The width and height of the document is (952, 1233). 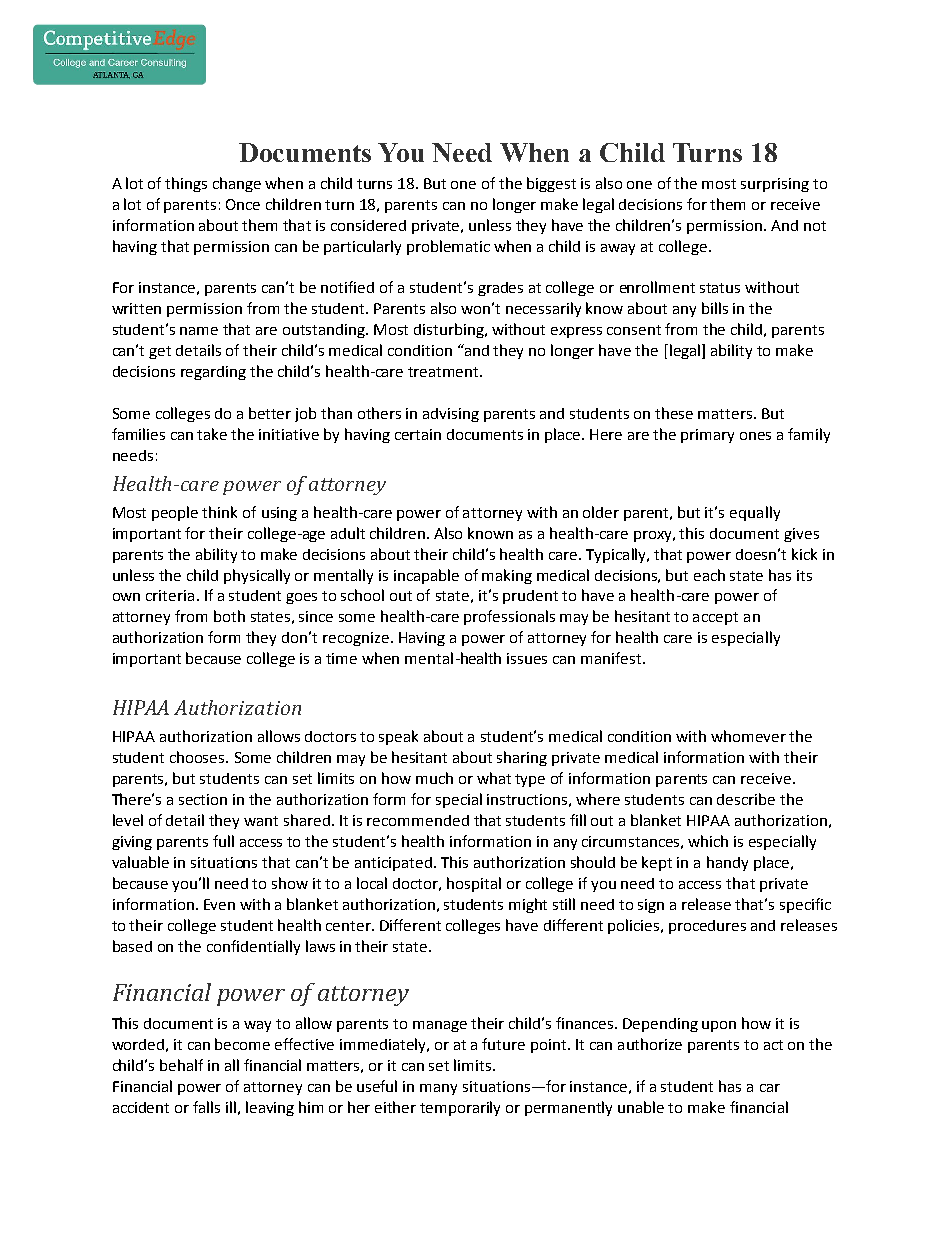 I want to click on what, so click(x=494, y=778).
